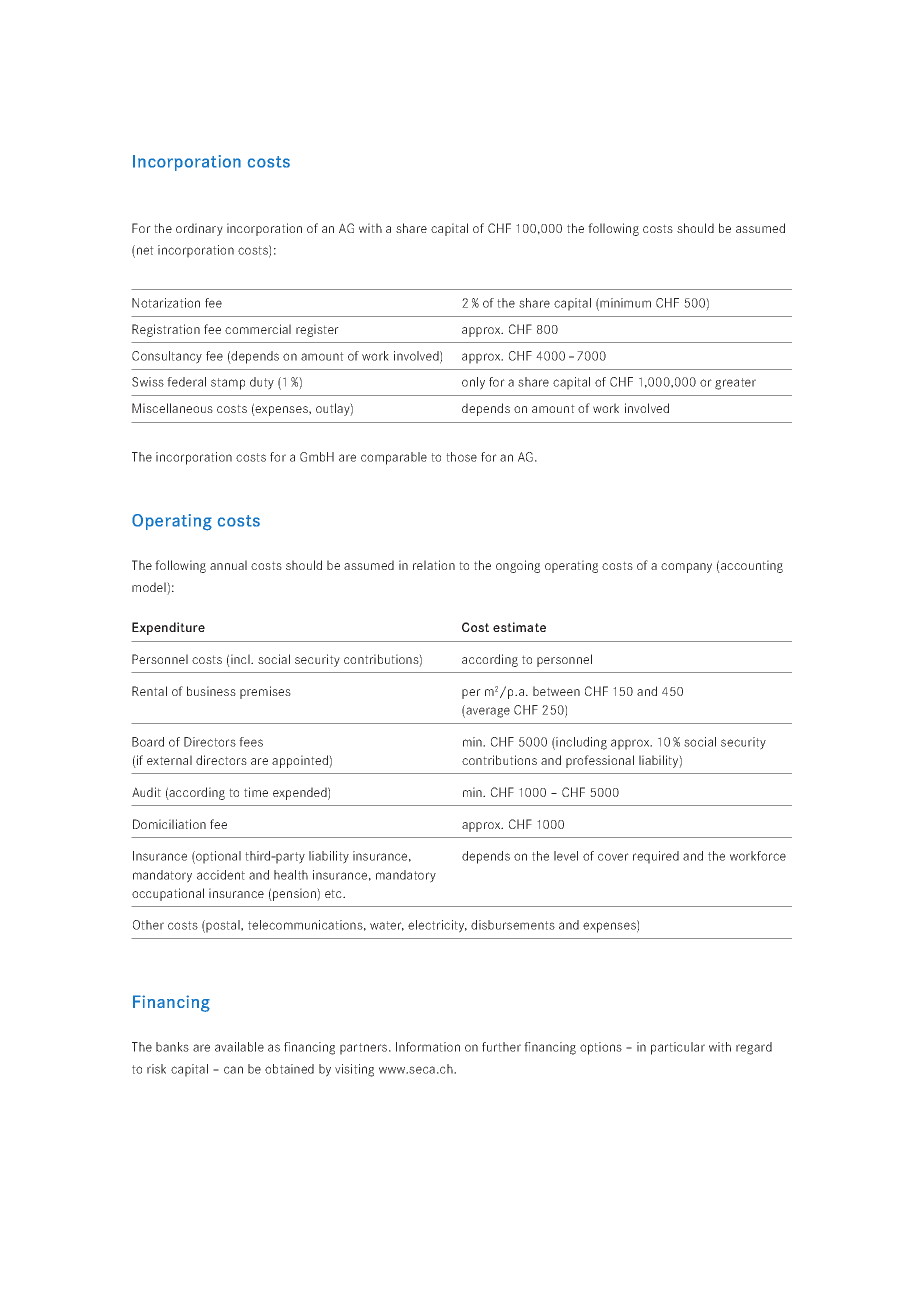  What do you see at coordinates (428, 1047) in the page?
I see `Information` at bounding box center [428, 1047].
